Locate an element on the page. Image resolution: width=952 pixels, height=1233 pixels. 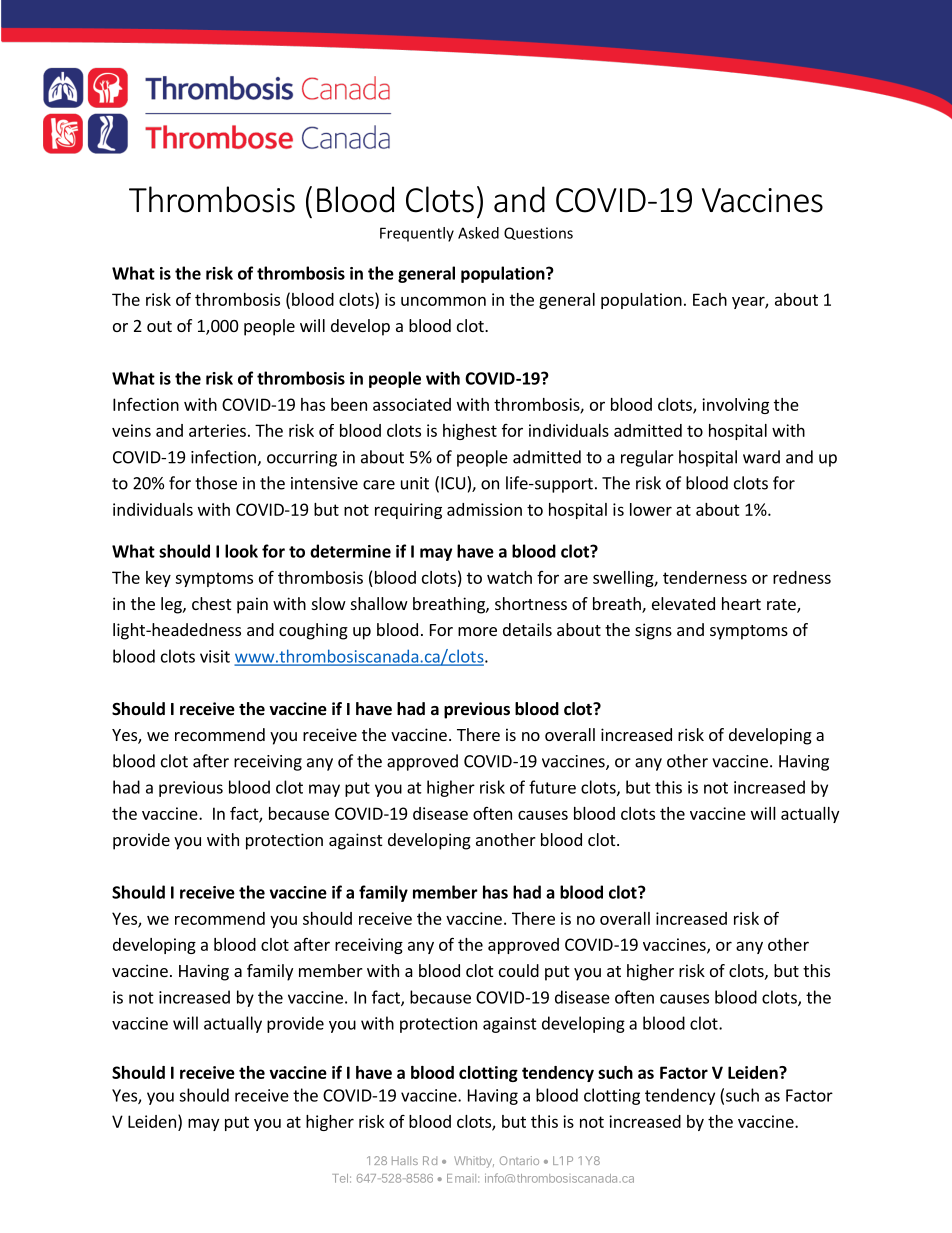
could is located at coordinates (519, 970).
